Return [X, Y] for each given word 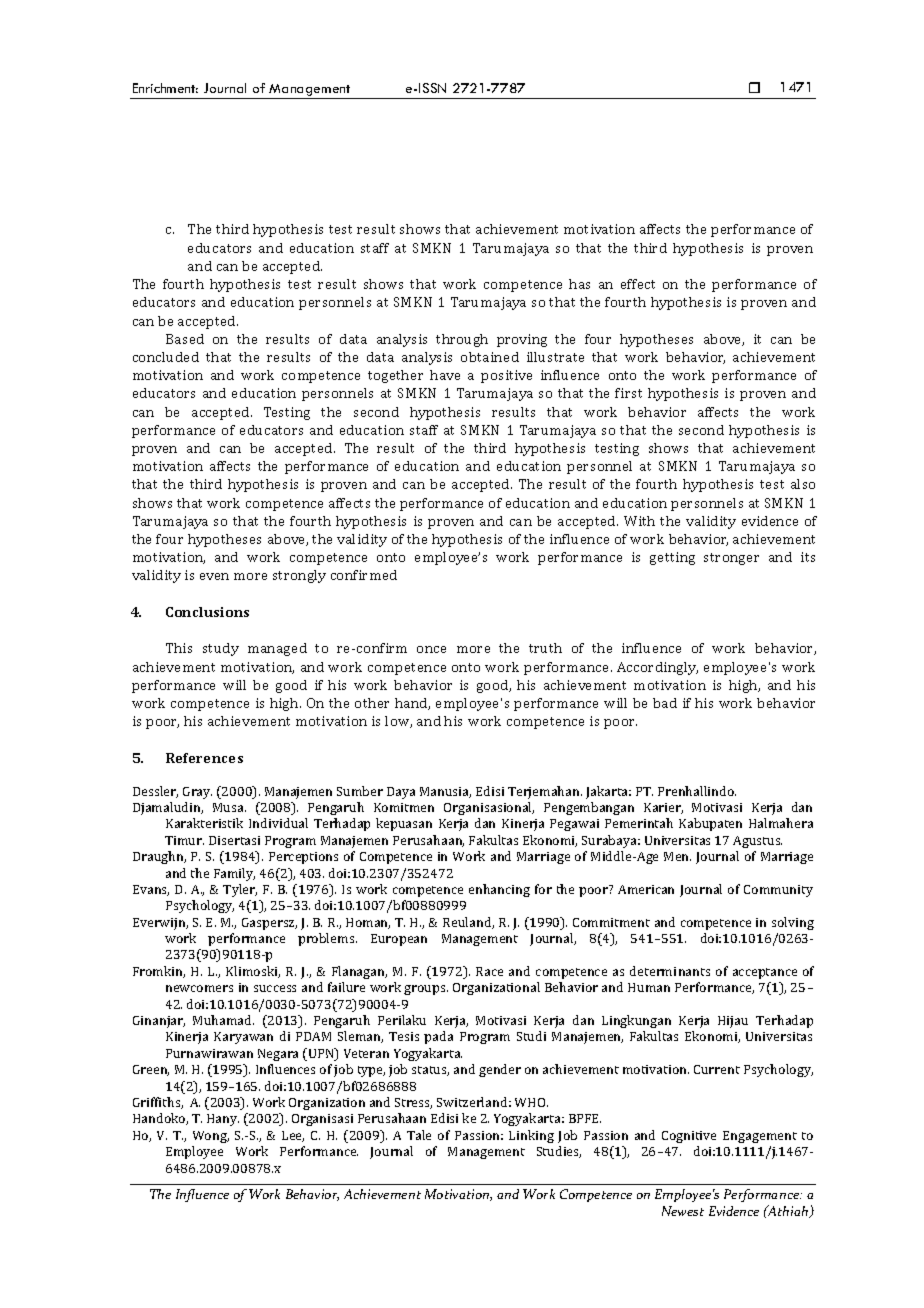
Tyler [240, 890]
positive [506, 376]
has [579, 284]
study [221, 649]
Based [185, 339]
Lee [293, 1136]
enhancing [499, 890]
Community [778, 891]
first [628, 393]
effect [638, 284]
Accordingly [657, 668]
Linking [531, 1136]
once [431, 649]
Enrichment [165, 88]
